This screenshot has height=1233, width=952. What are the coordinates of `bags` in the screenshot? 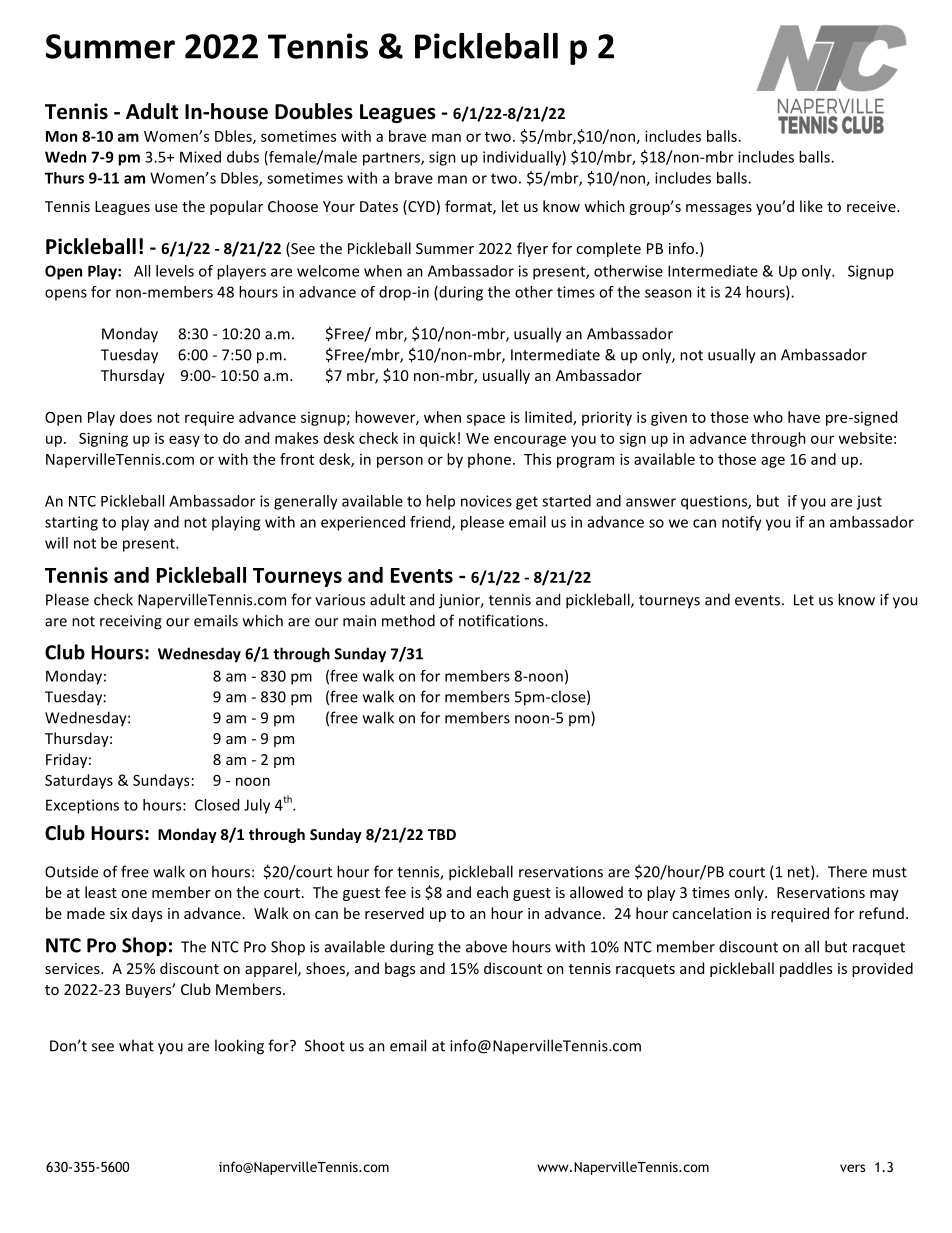 It's located at (400, 969).
